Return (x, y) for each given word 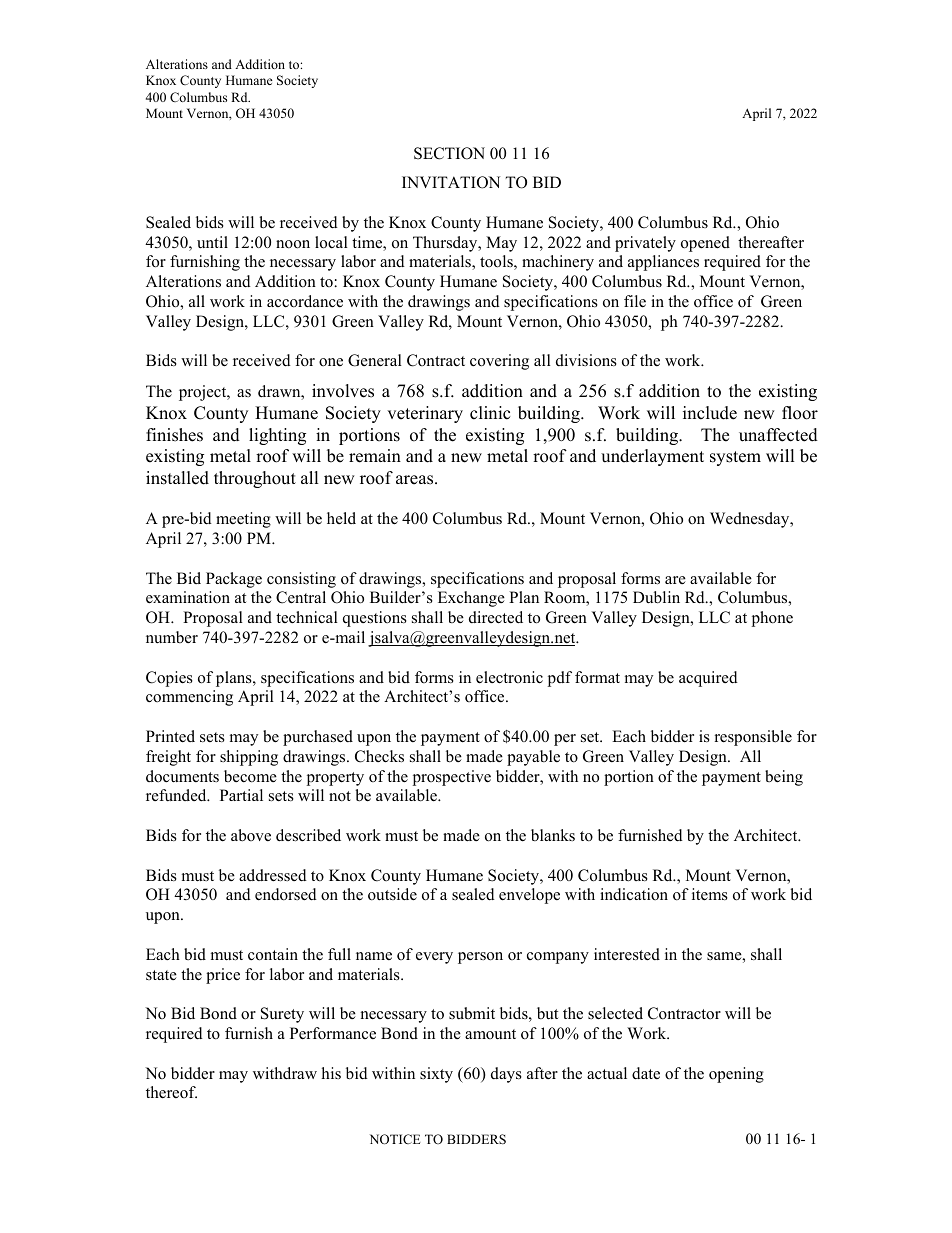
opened (705, 244)
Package (234, 580)
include (710, 413)
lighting (277, 436)
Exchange (471, 599)
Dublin (656, 597)
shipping (249, 758)
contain (273, 954)
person (480, 958)
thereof (171, 1092)
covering (499, 362)
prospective (452, 778)
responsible (753, 738)
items (710, 894)
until (212, 242)
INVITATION (451, 182)
